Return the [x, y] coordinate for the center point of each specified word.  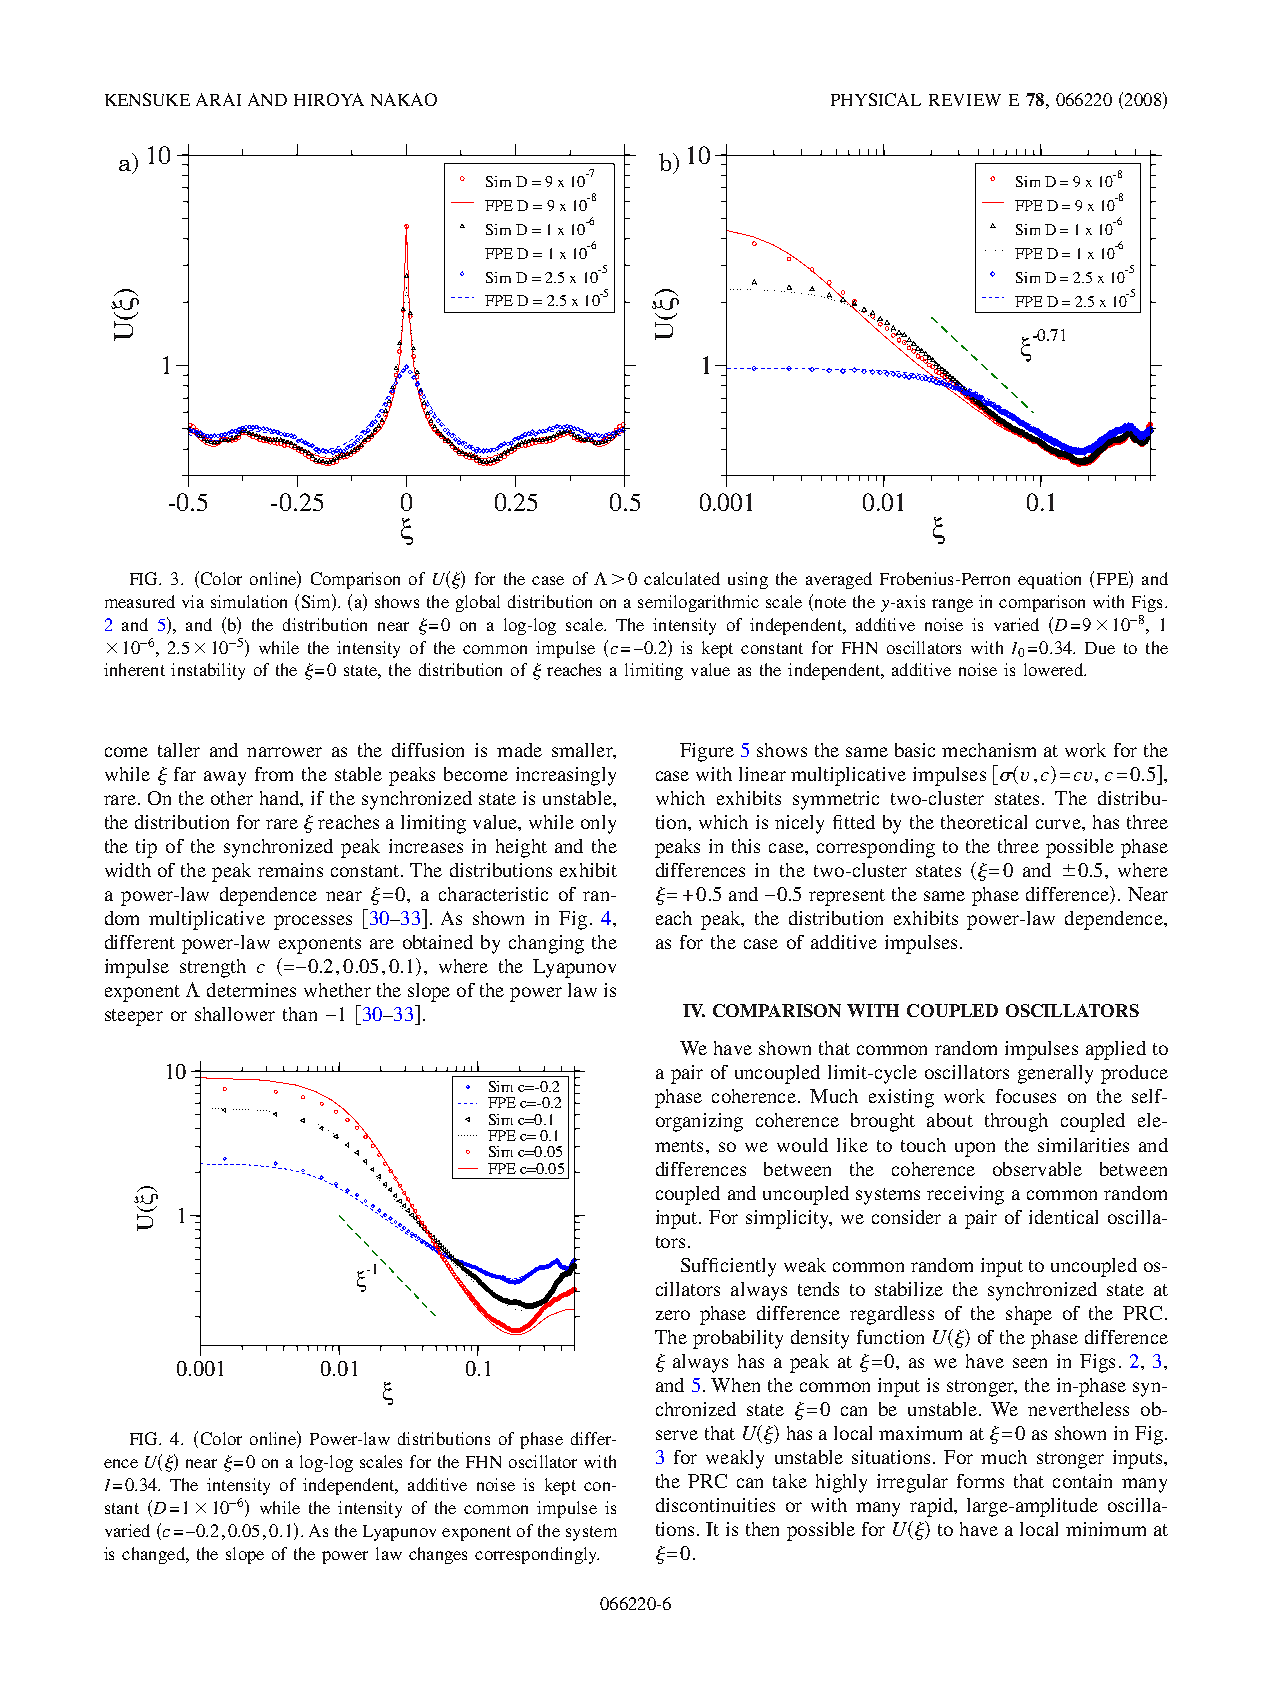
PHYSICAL [876, 99]
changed [154, 1555]
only [598, 824]
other [232, 798]
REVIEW [965, 100]
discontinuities [715, 1505]
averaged [839, 580]
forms [980, 1481]
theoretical [984, 822]
